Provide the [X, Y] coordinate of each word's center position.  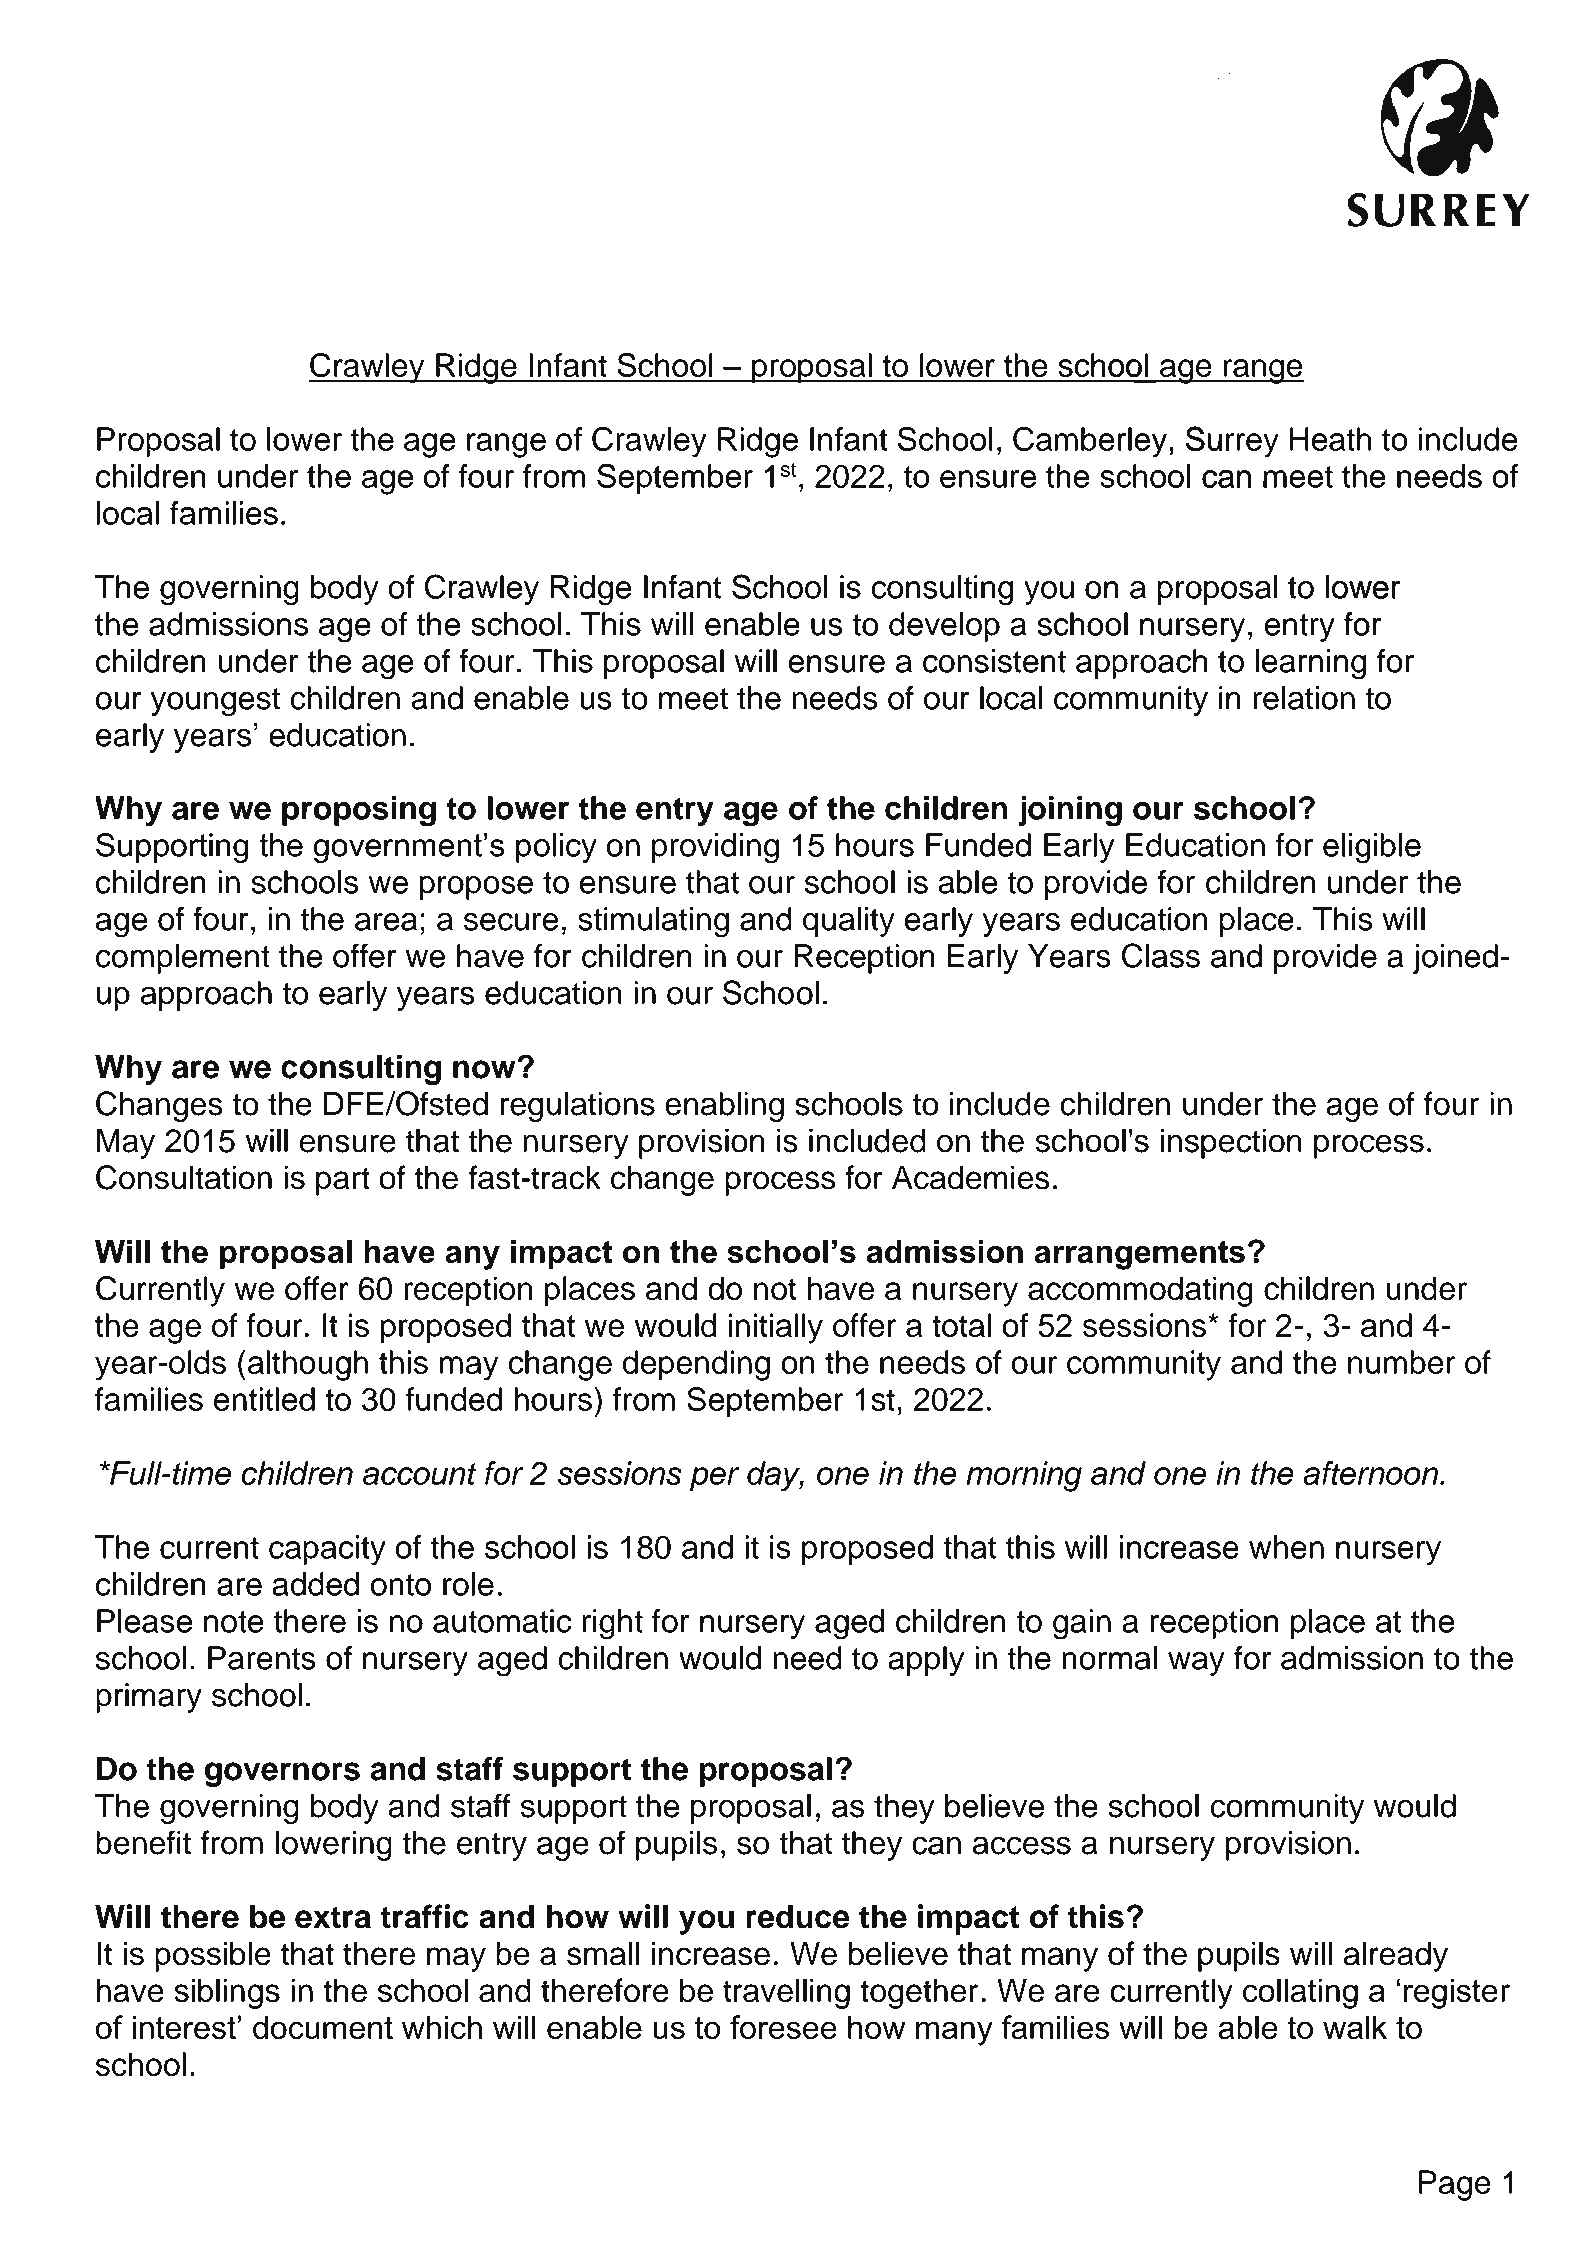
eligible [1372, 848]
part [343, 1181]
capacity [327, 1550]
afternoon [1370, 1473]
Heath [1330, 439]
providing [715, 848]
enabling [724, 1106]
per [715, 1479]
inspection [1231, 1143]
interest [184, 2027]
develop [944, 627]
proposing [359, 811]
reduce [798, 1916]
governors [282, 1774]
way [1196, 1664]
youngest [215, 702]
